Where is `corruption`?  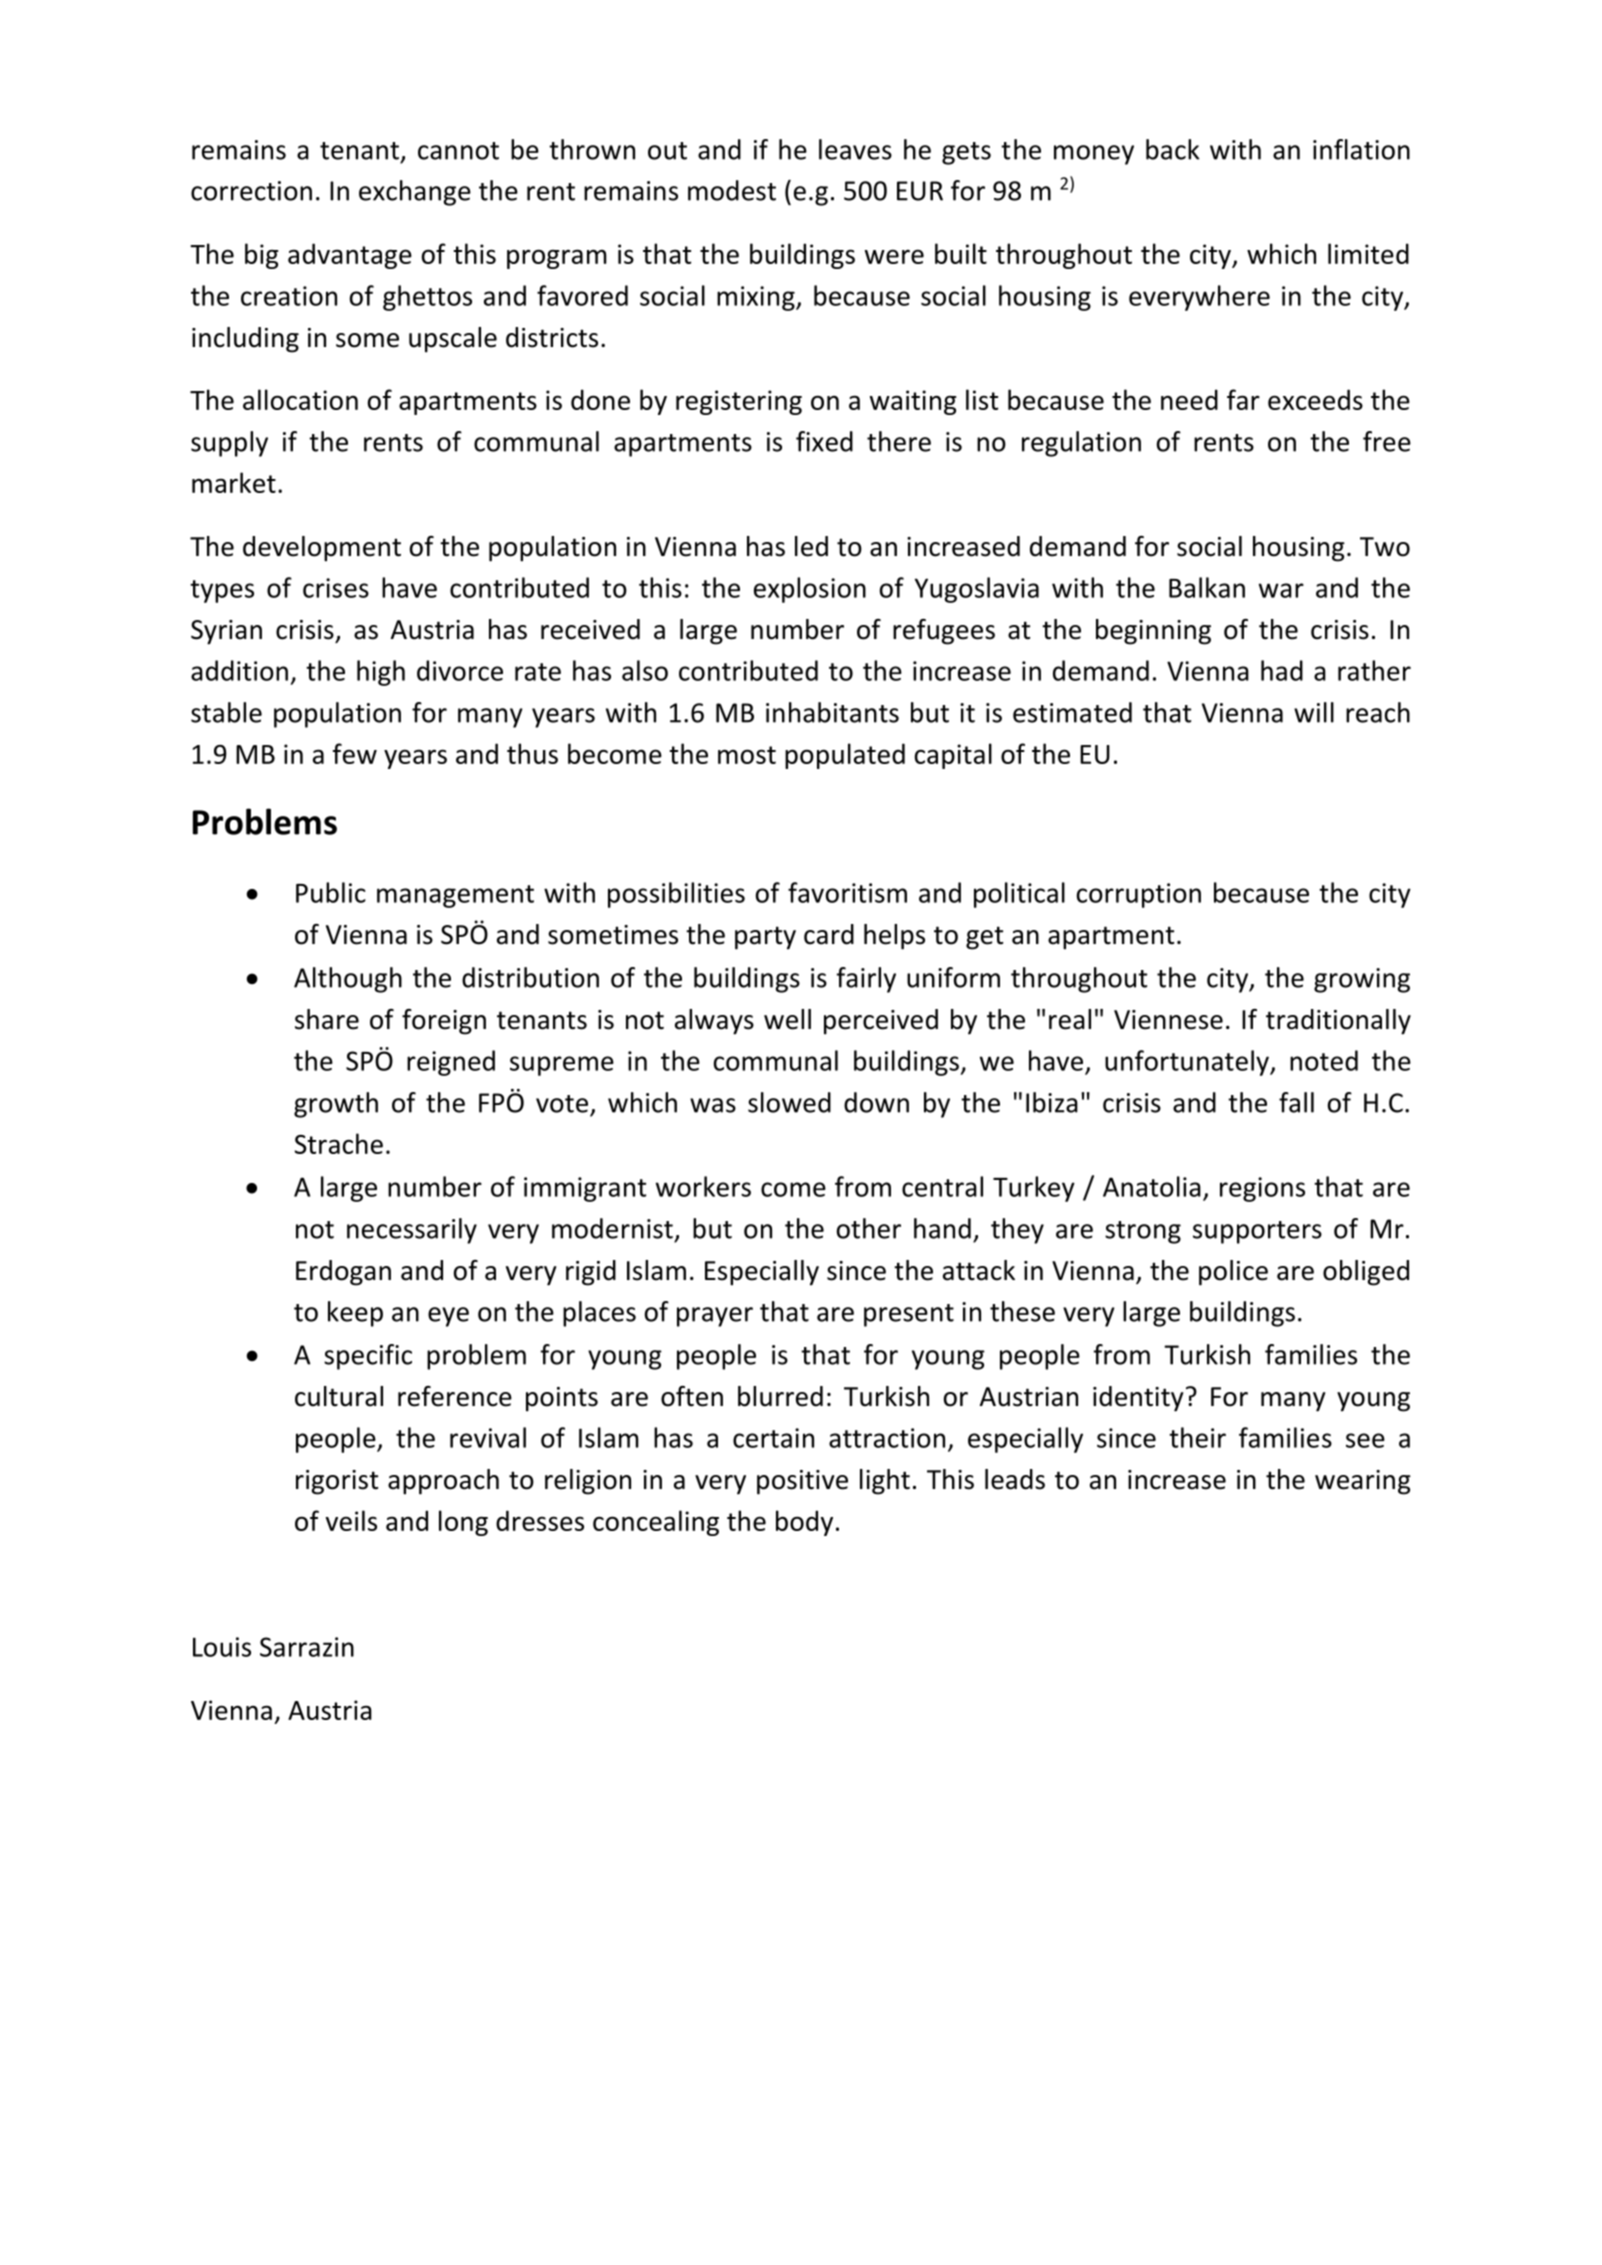 corruption is located at coordinates (1139, 895).
